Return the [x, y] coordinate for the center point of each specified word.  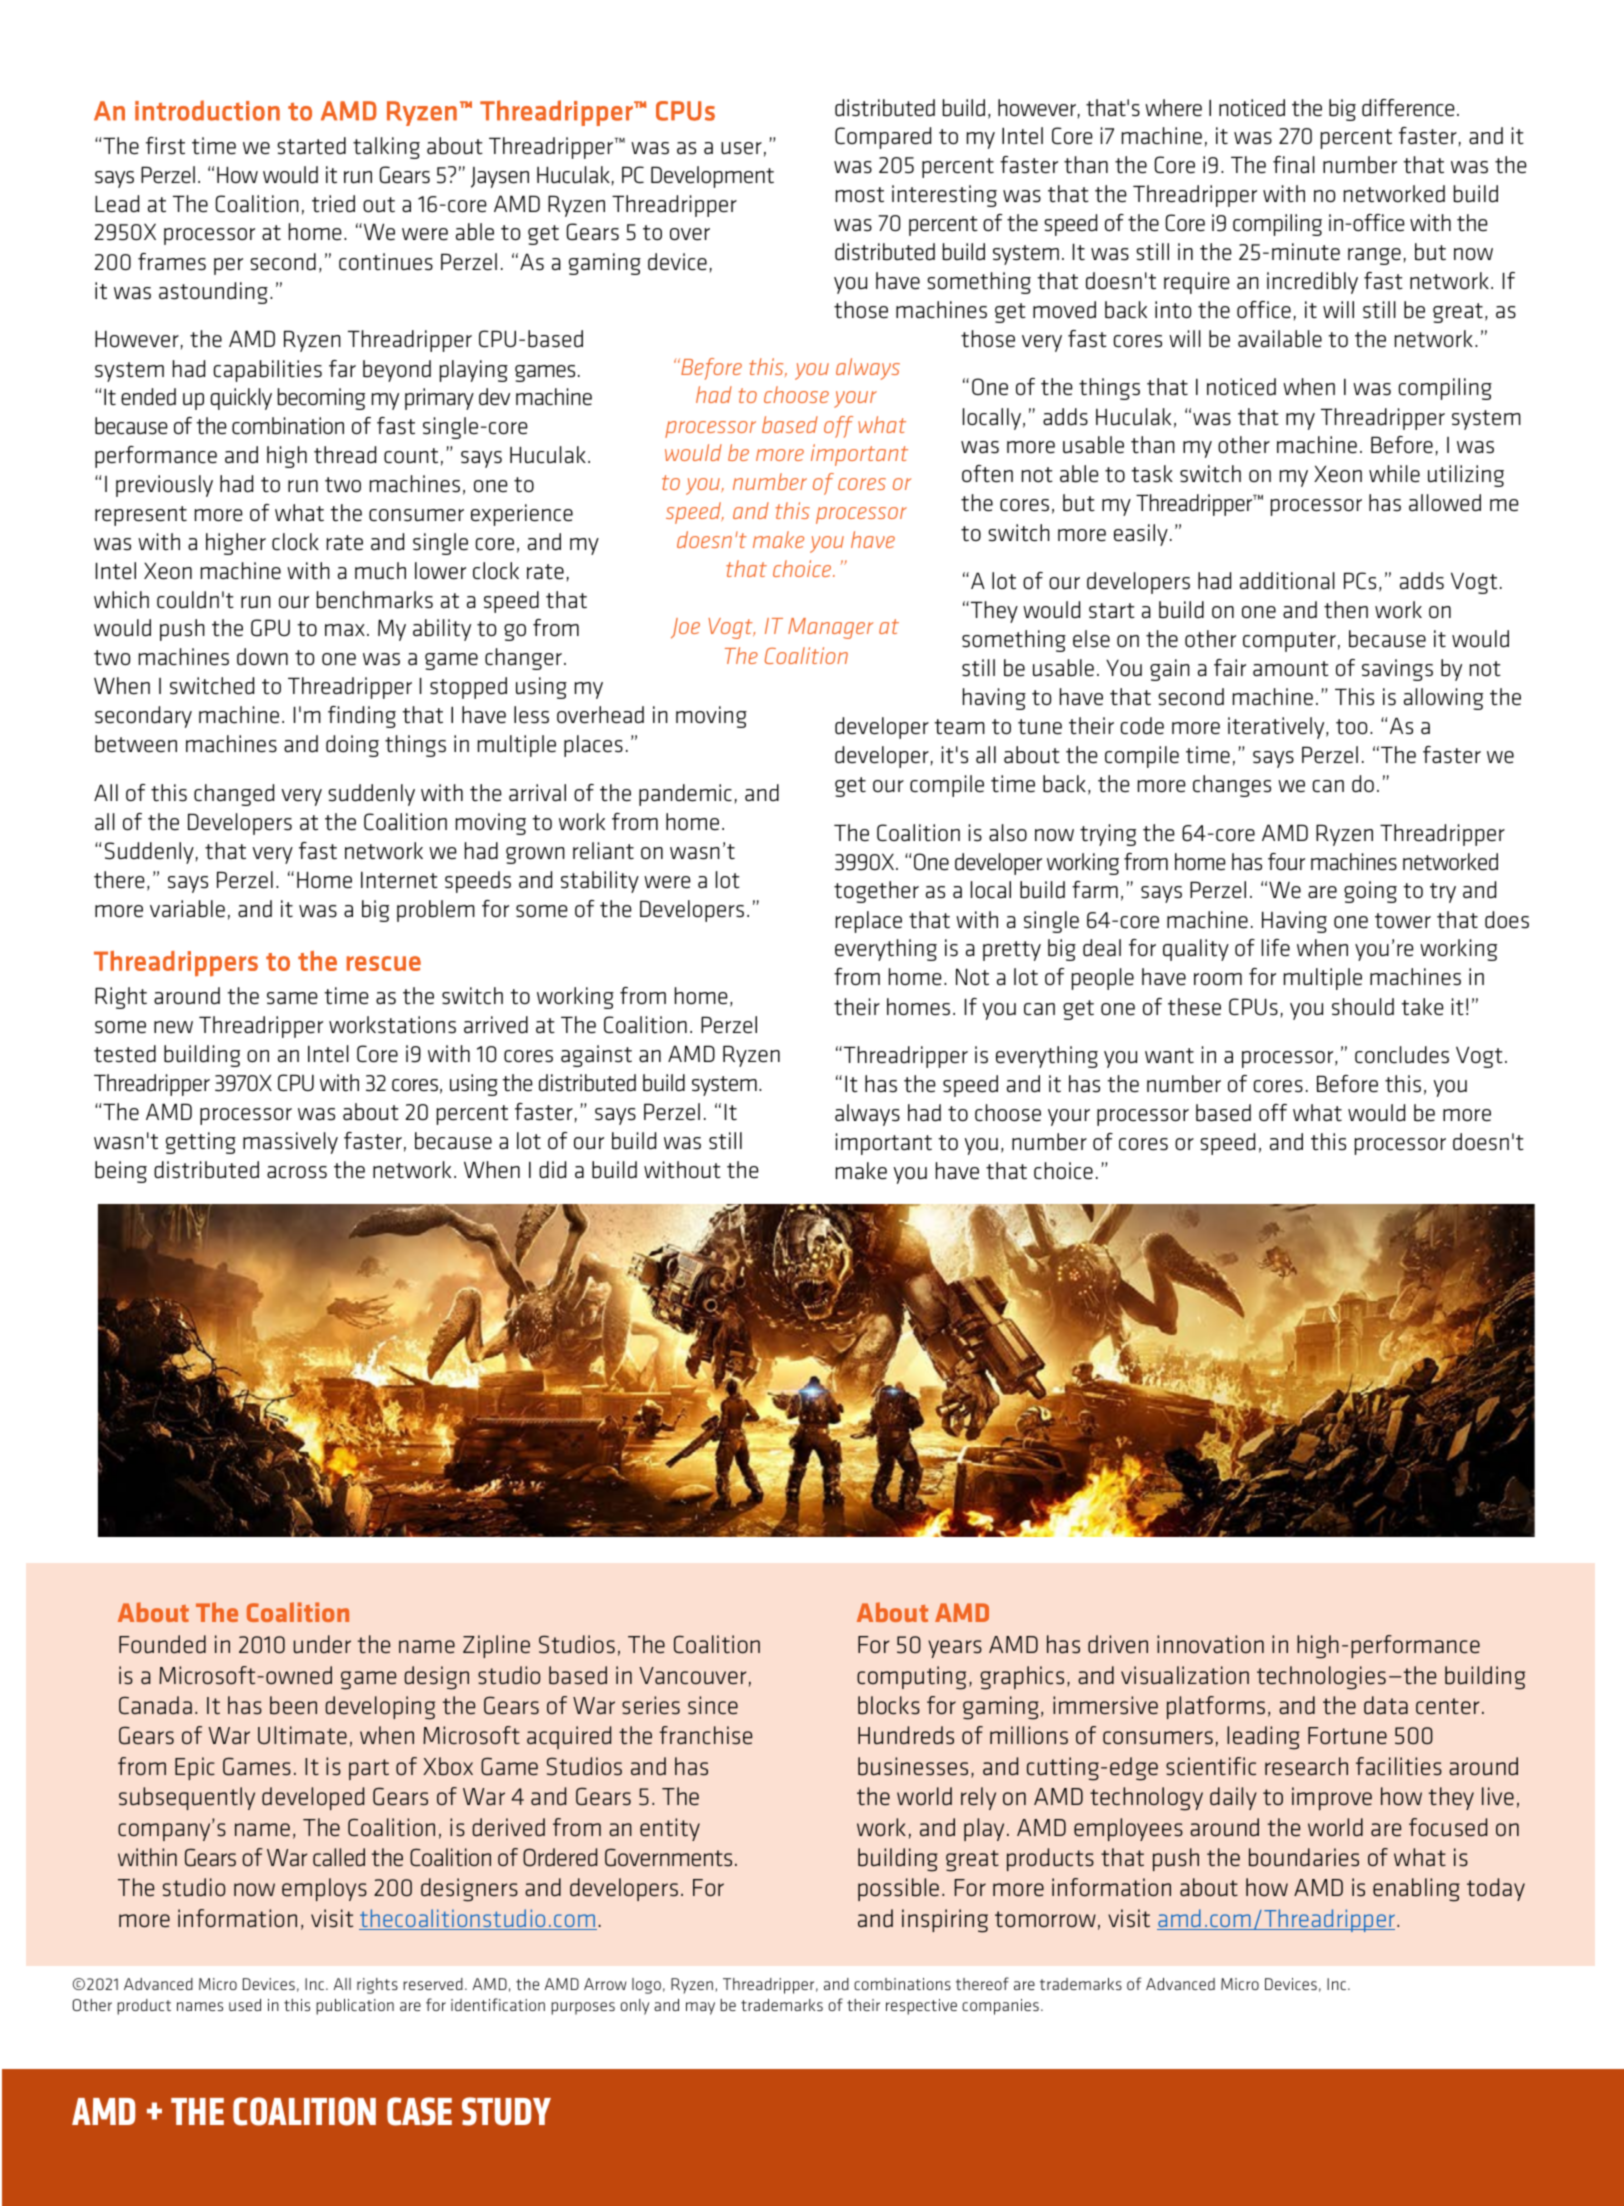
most [860, 195]
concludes [1402, 1055]
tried [333, 204]
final [1294, 165]
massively [290, 1143]
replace [869, 922]
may [700, 2008]
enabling [1416, 1890]
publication [355, 2007]
